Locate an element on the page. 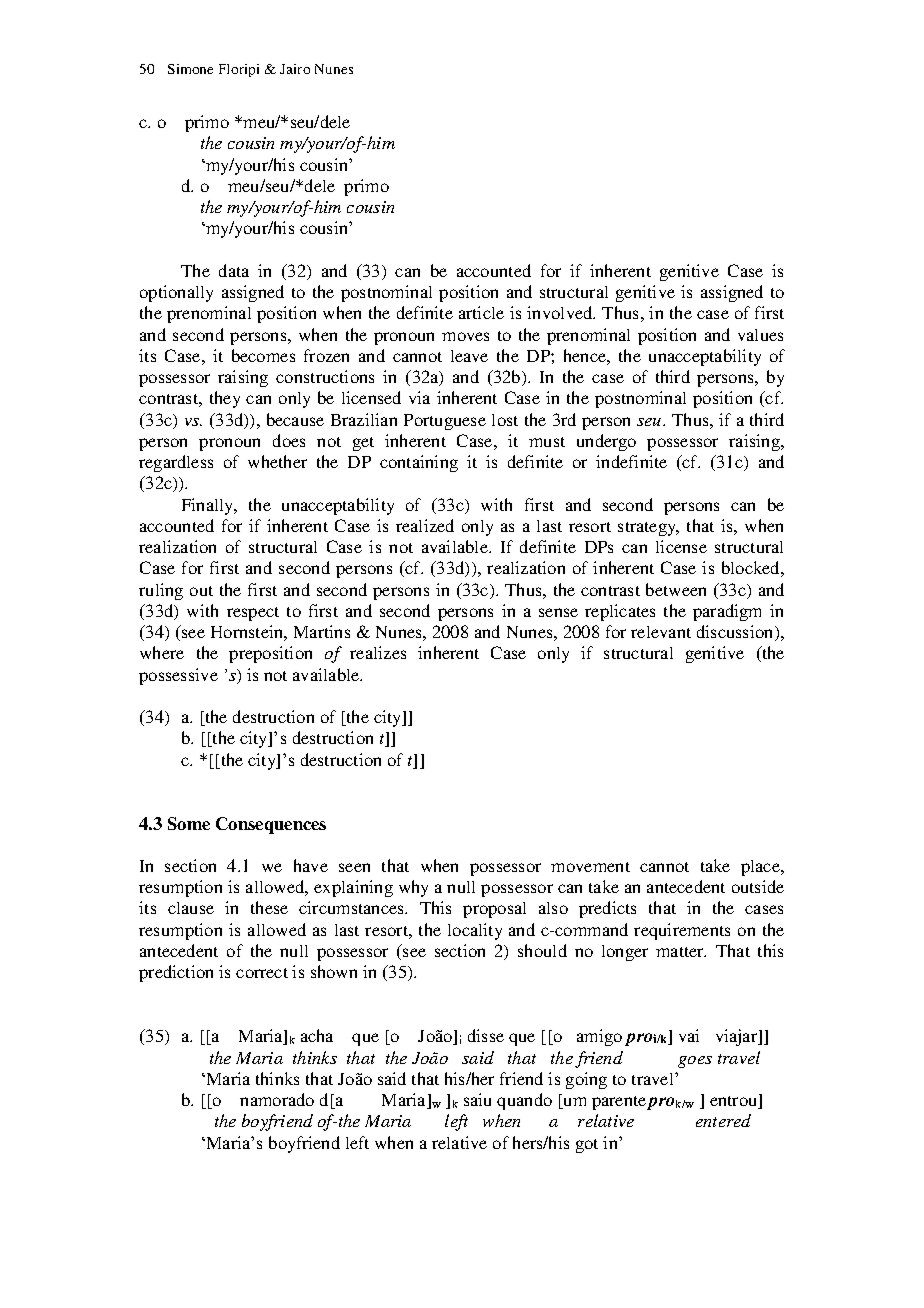  Consequences is located at coordinates (271, 825).
